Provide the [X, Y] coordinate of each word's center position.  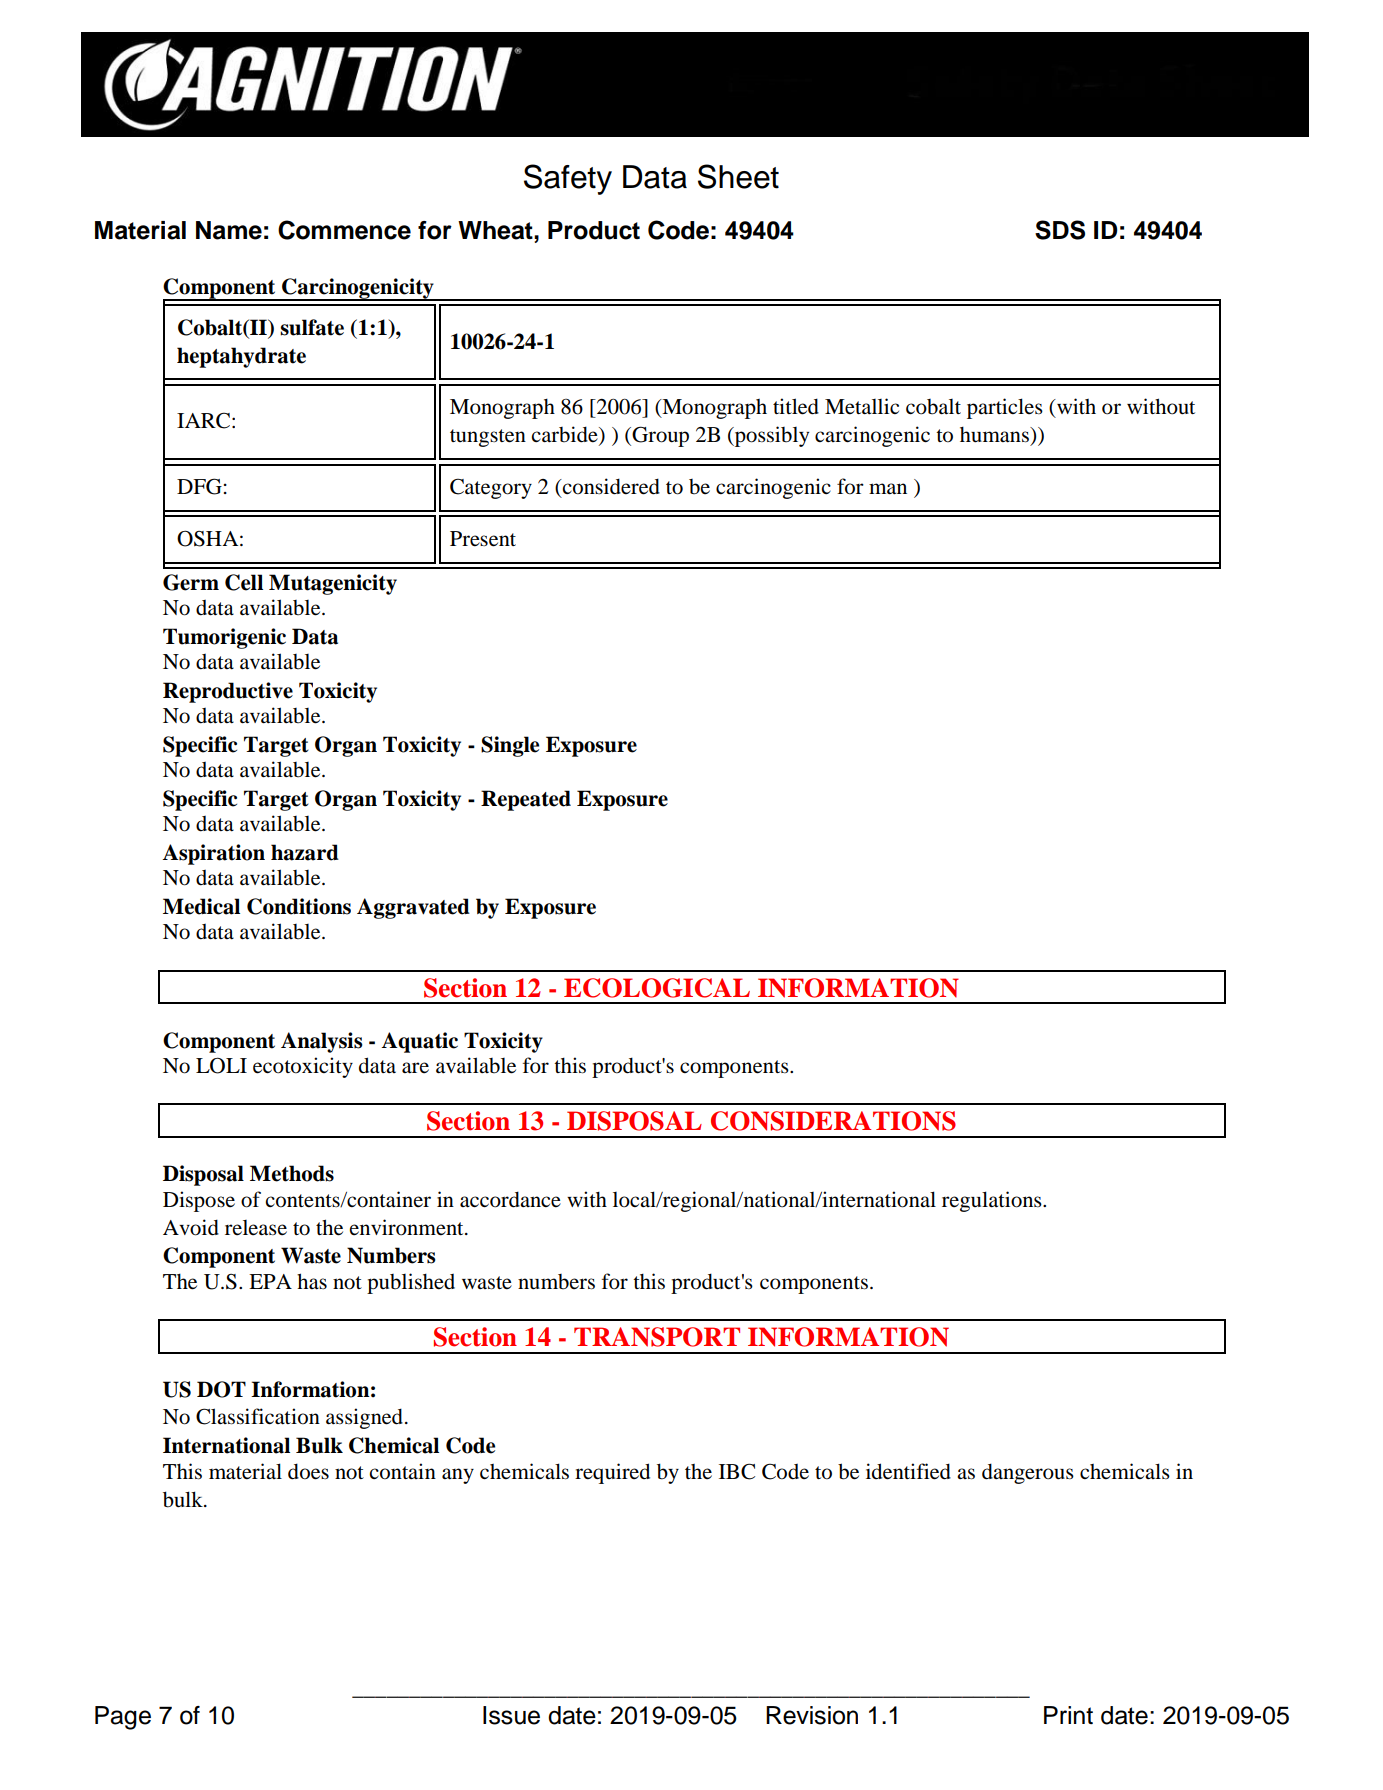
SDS [1060, 230]
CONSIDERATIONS [833, 1121]
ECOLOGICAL [657, 988]
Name [229, 230]
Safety [568, 179]
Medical [201, 906]
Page [123, 1718]
